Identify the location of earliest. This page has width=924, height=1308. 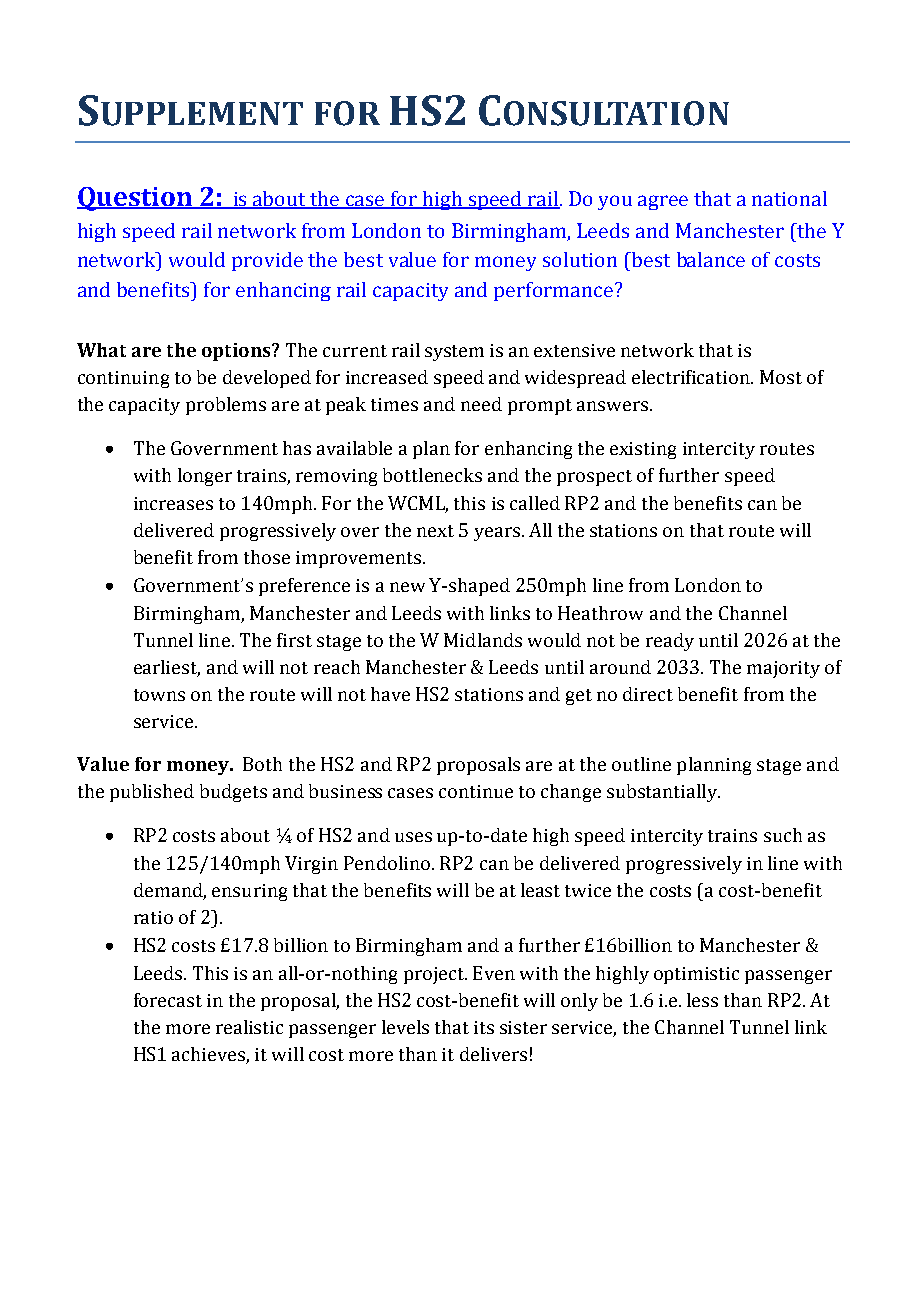
(167, 668).
